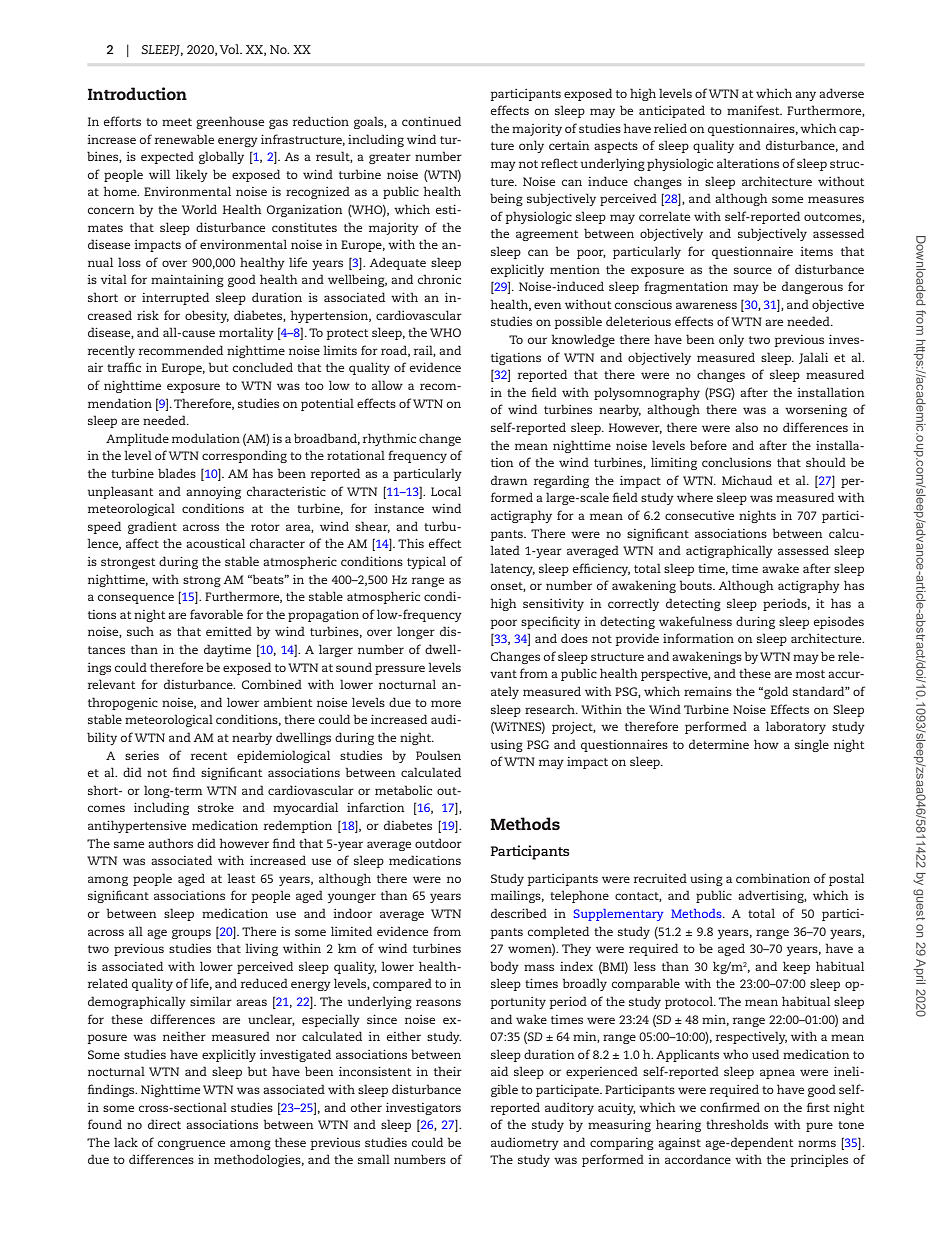 The height and width of the screenshot is (1252, 952). Describe the element at coordinates (431, 121) in the screenshot. I see `continued` at that location.
